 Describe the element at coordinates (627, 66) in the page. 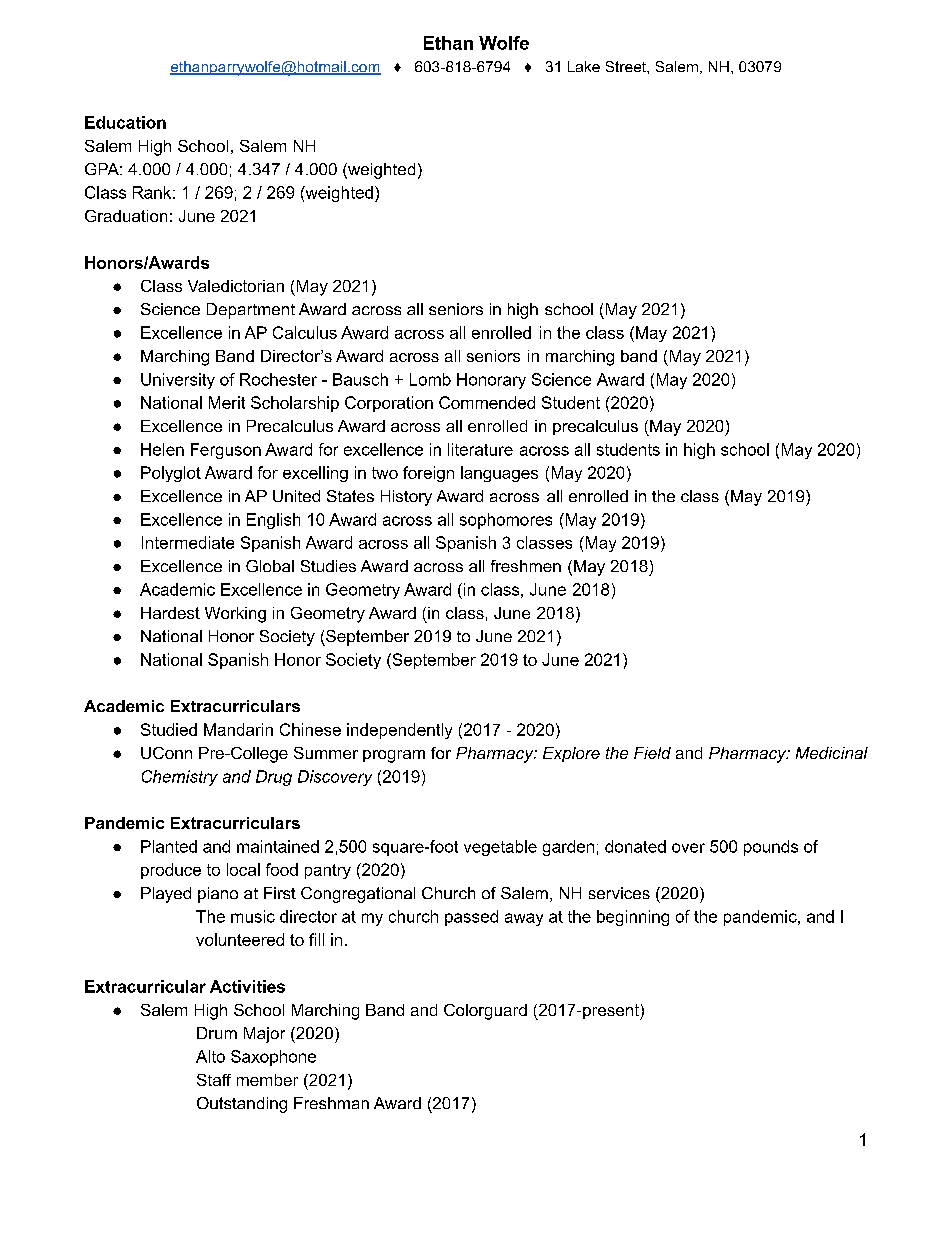

I see `Street` at that location.
